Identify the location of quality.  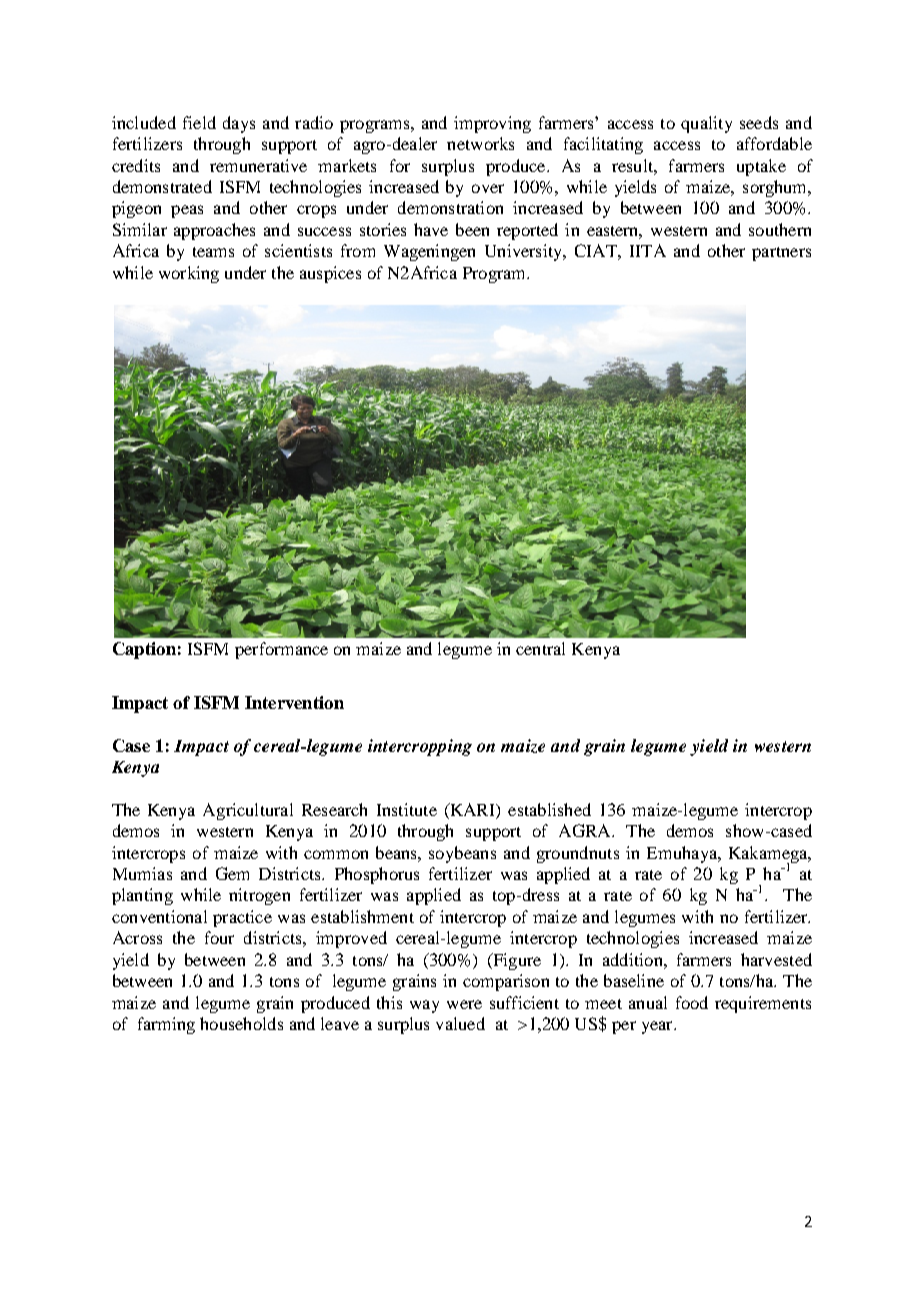
(706, 124).
